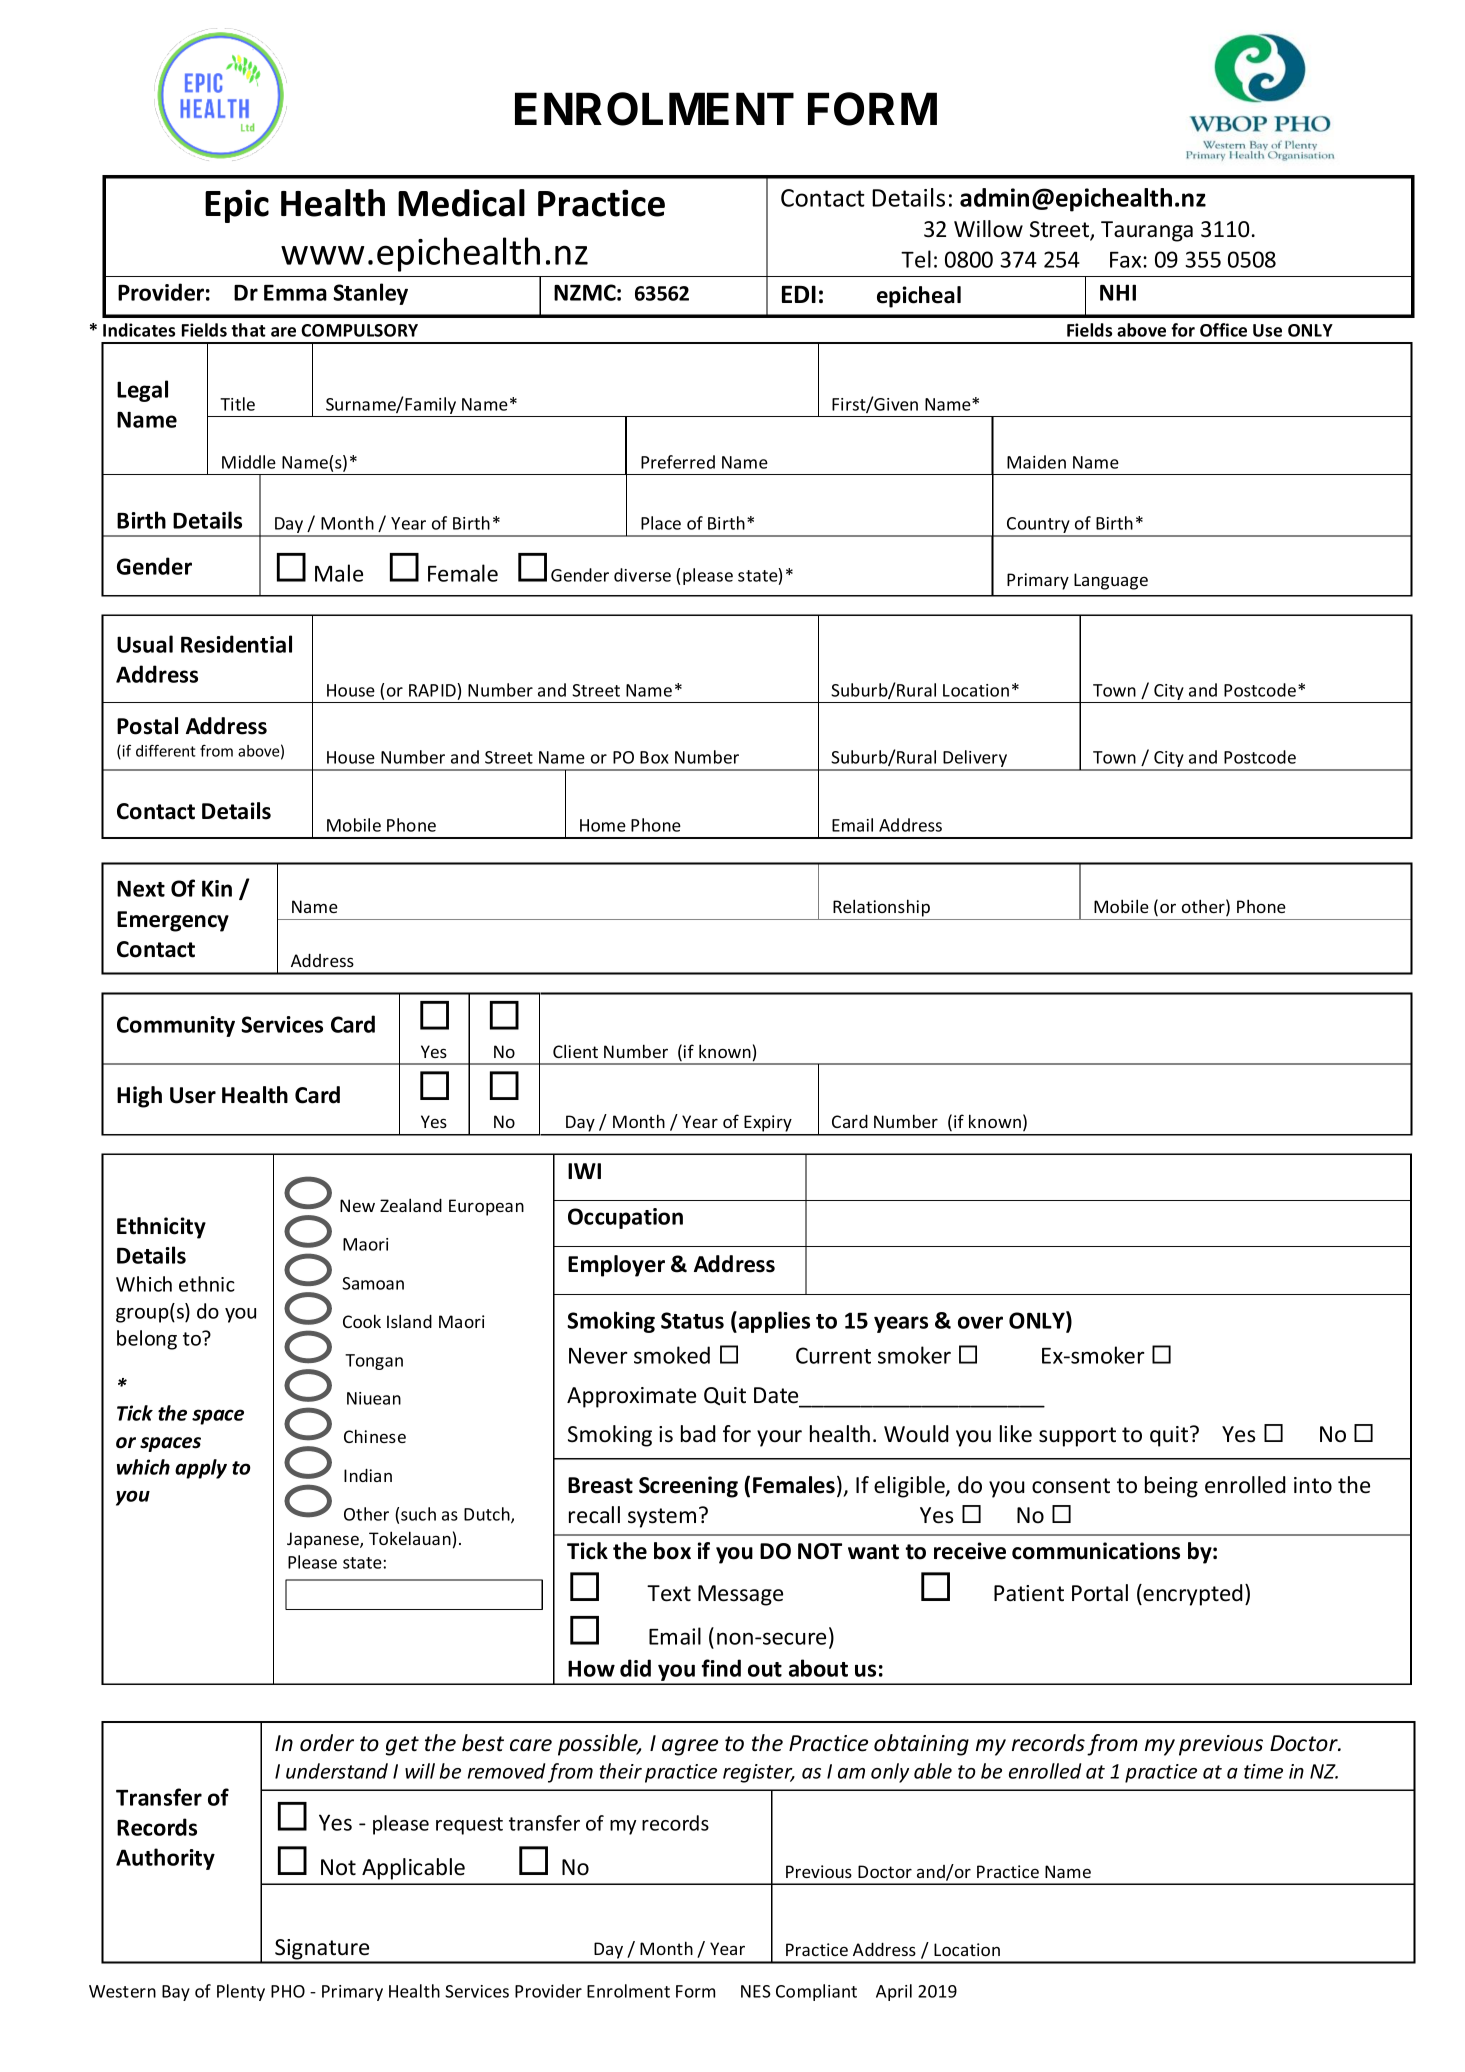 The height and width of the document is (2072, 1465). I want to click on Screening, so click(688, 1487).
